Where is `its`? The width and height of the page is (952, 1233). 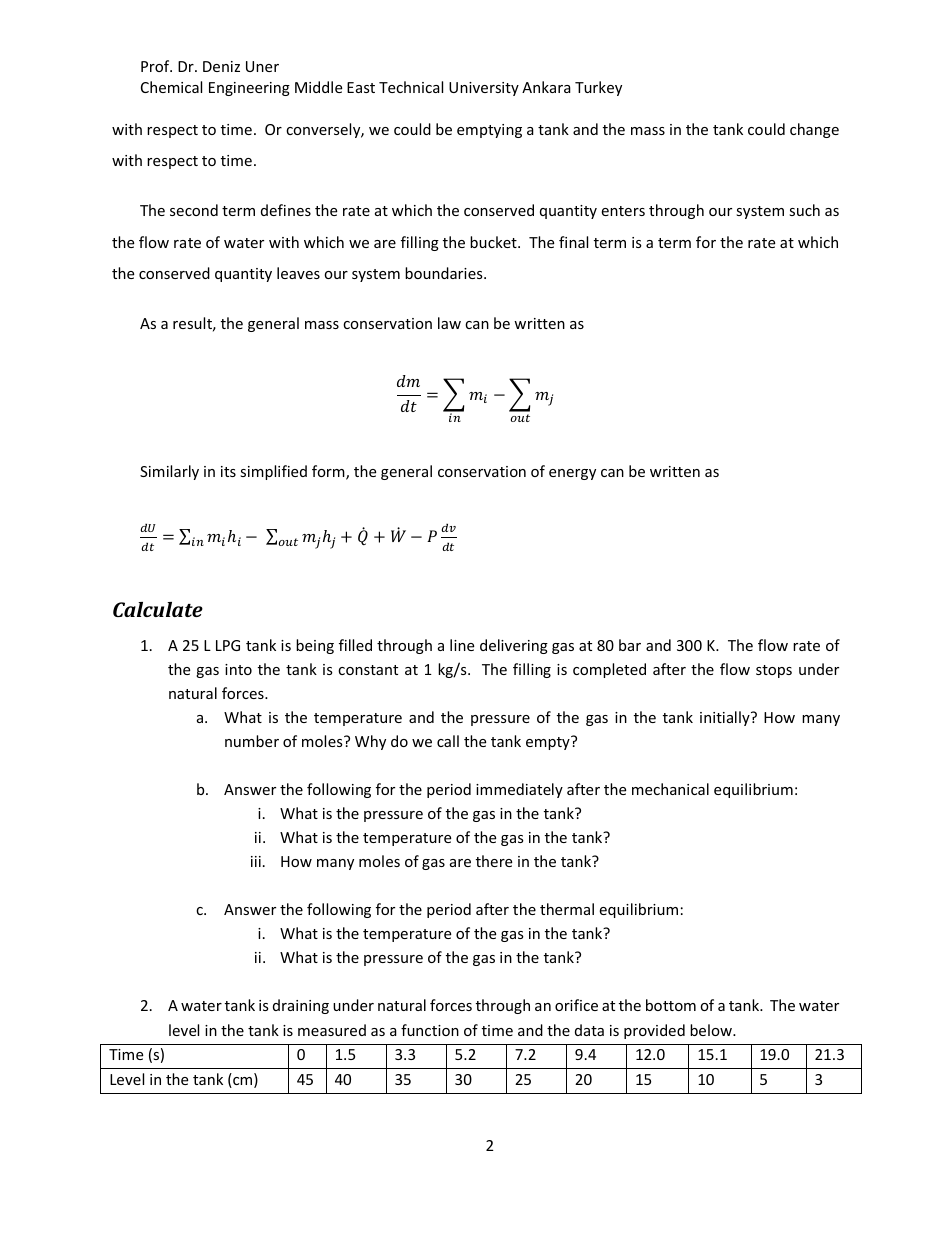 its is located at coordinates (228, 471).
